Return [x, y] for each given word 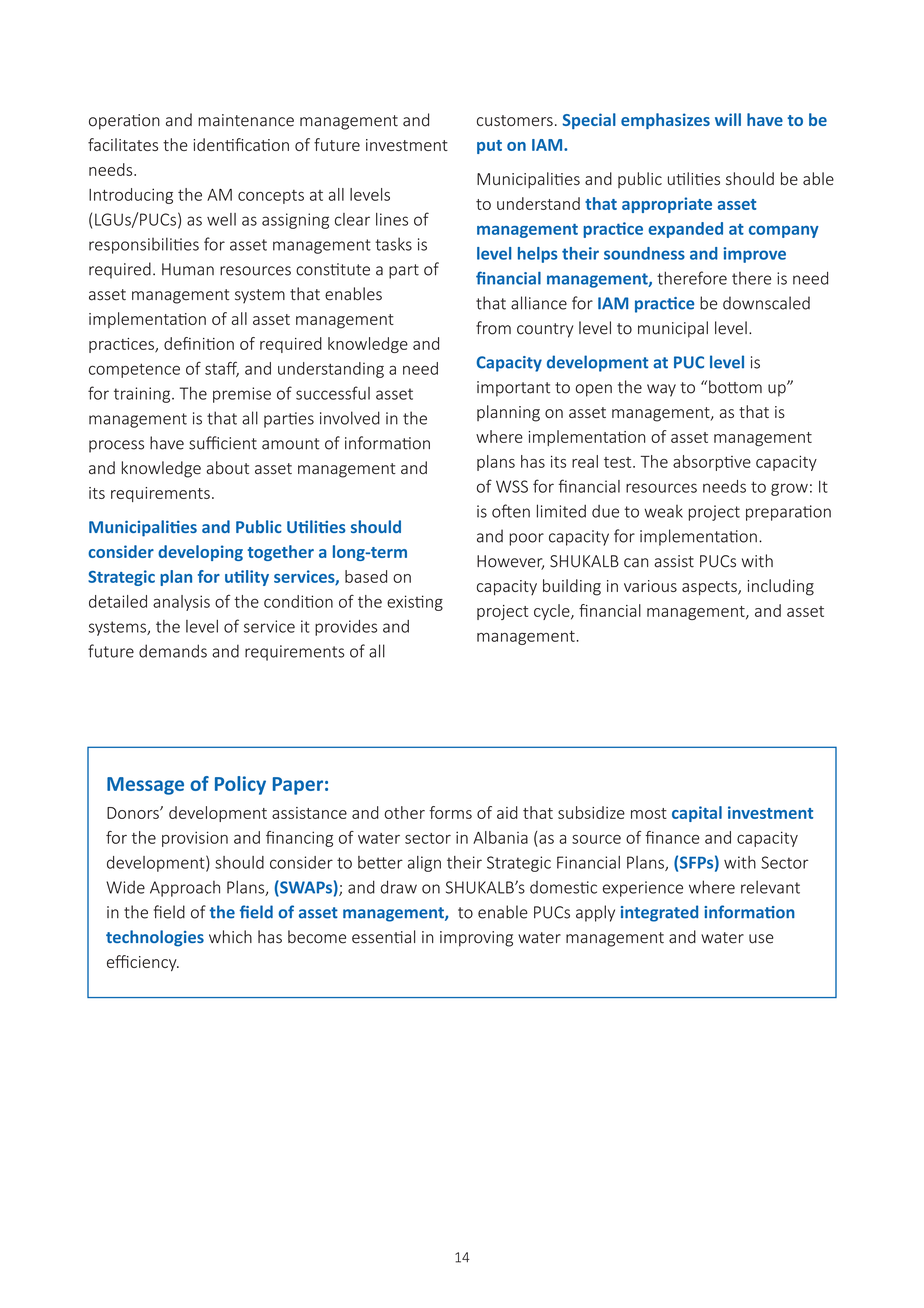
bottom [735, 387]
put [489, 147]
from [493, 328]
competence [134, 370]
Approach [185, 888]
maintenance [246, 120]
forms [450, 812]
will [728, 119]
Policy [240, 785]
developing [200, 553]
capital [697, 814]
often [511, 511]
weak [663, 511]
